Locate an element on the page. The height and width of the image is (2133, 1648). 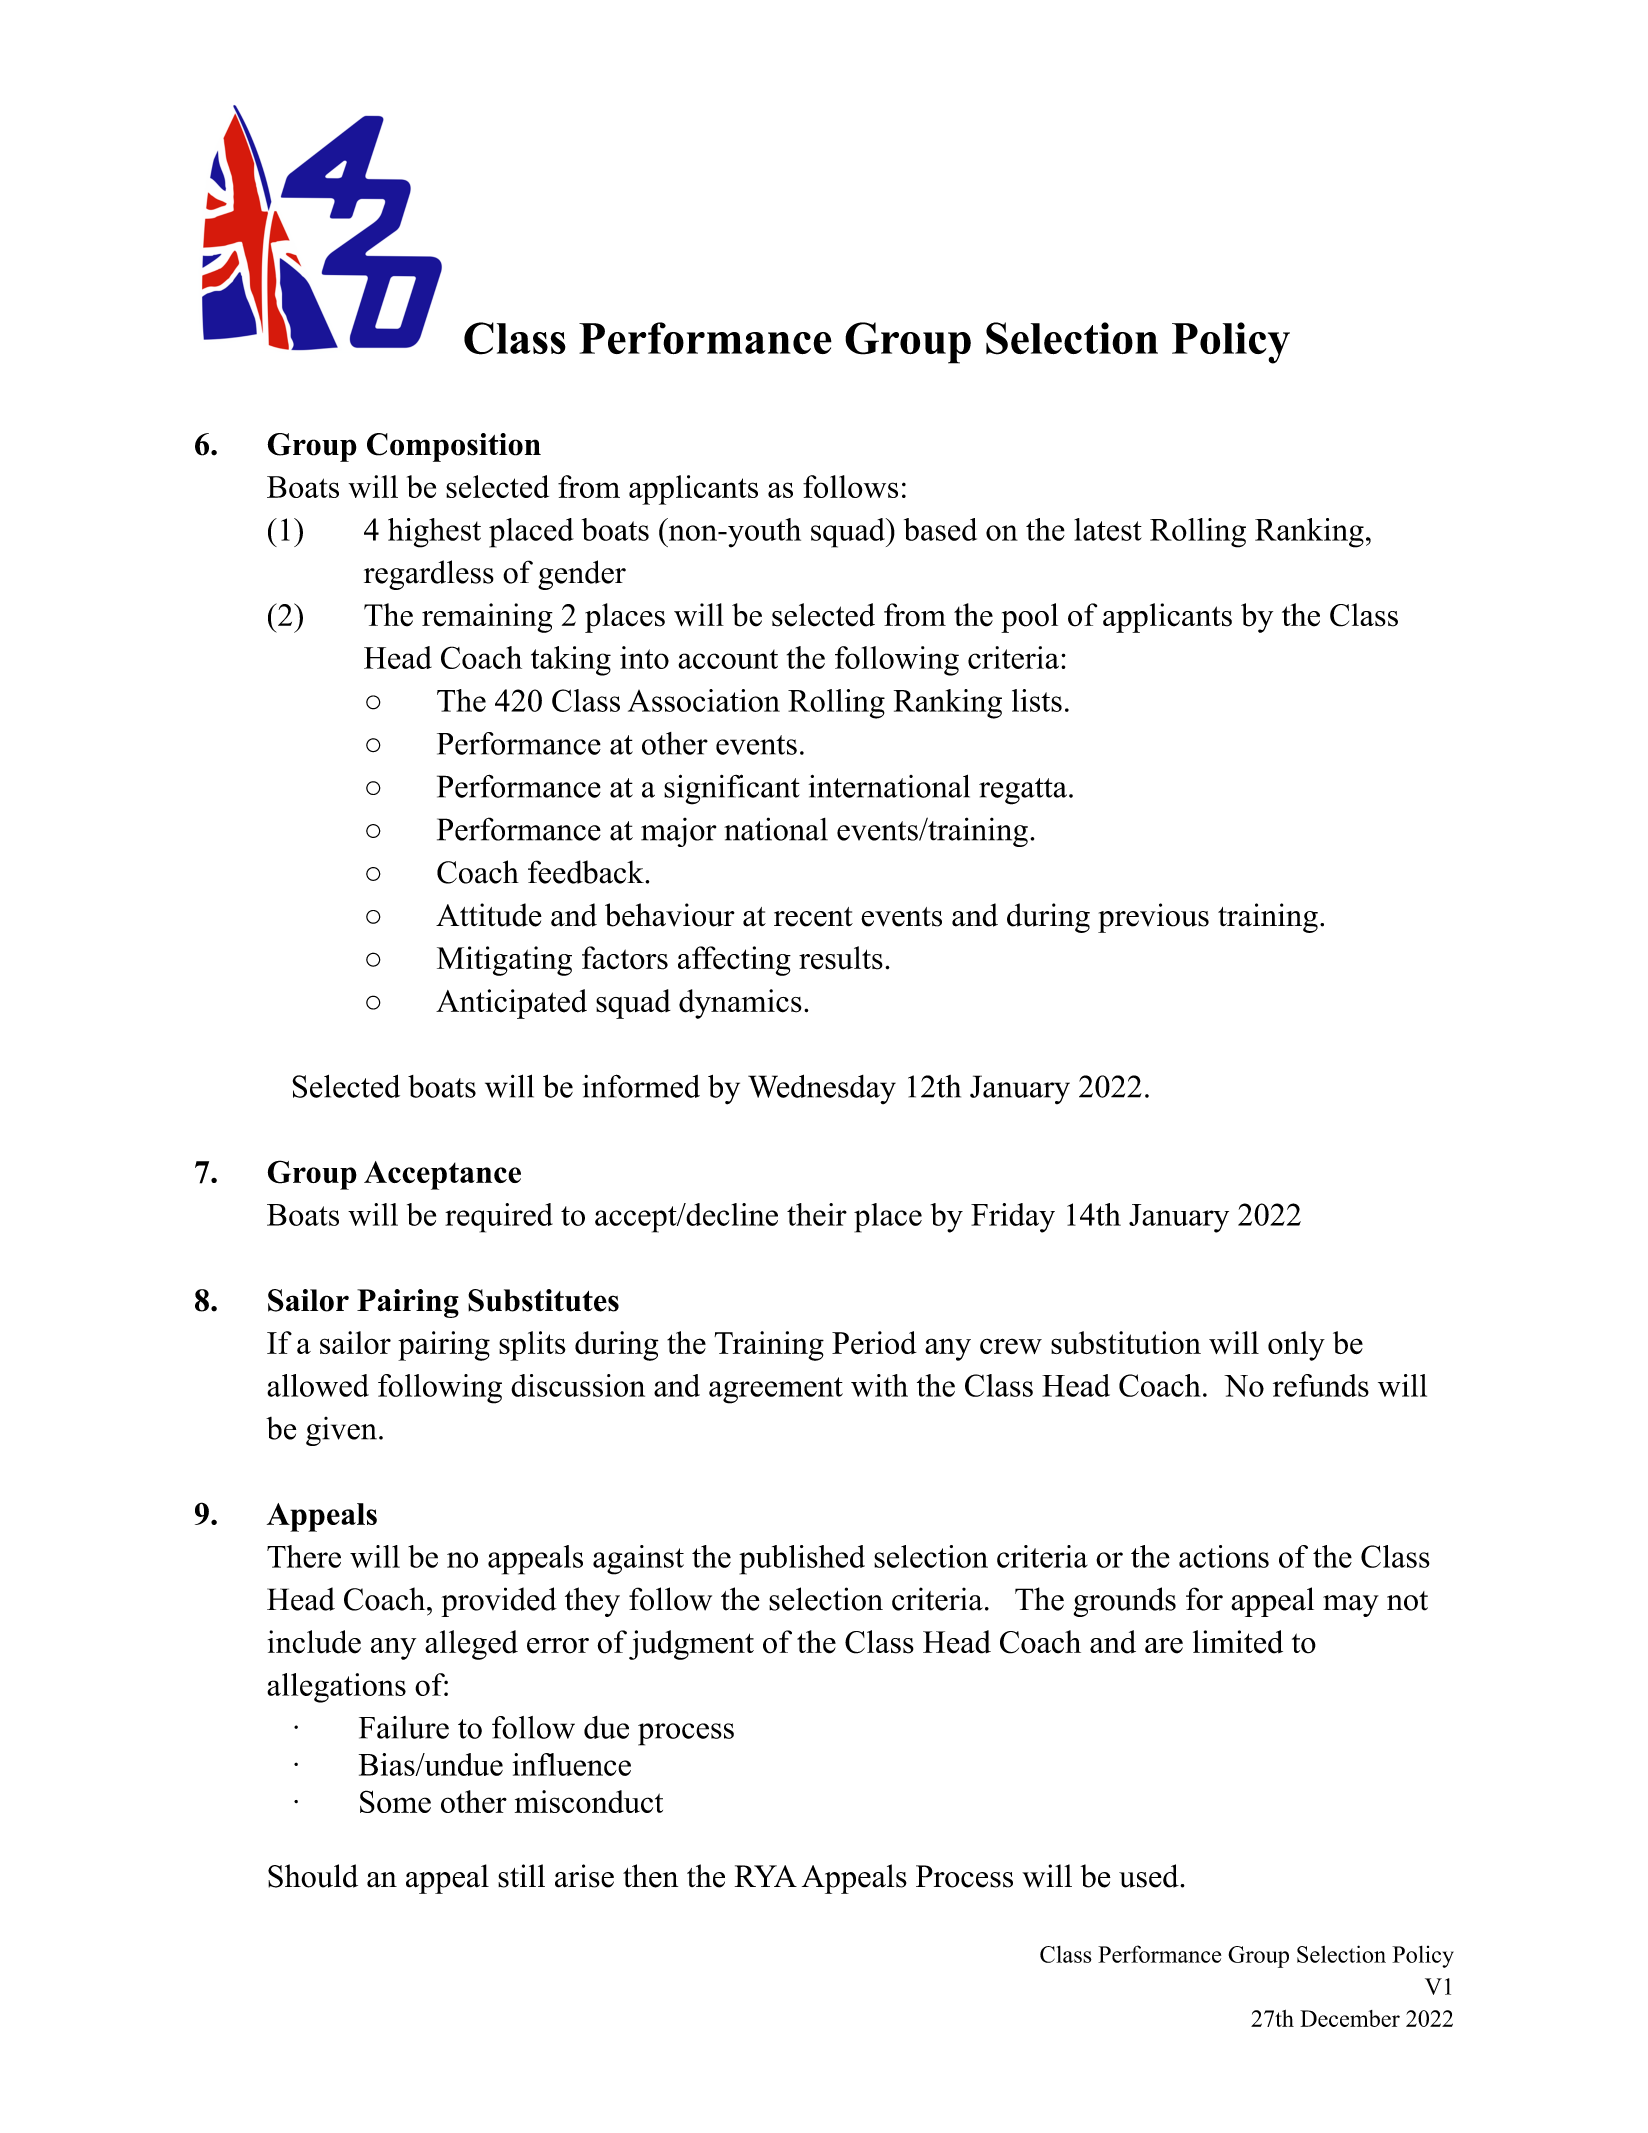
still is located at coordinates (521, 1876).
